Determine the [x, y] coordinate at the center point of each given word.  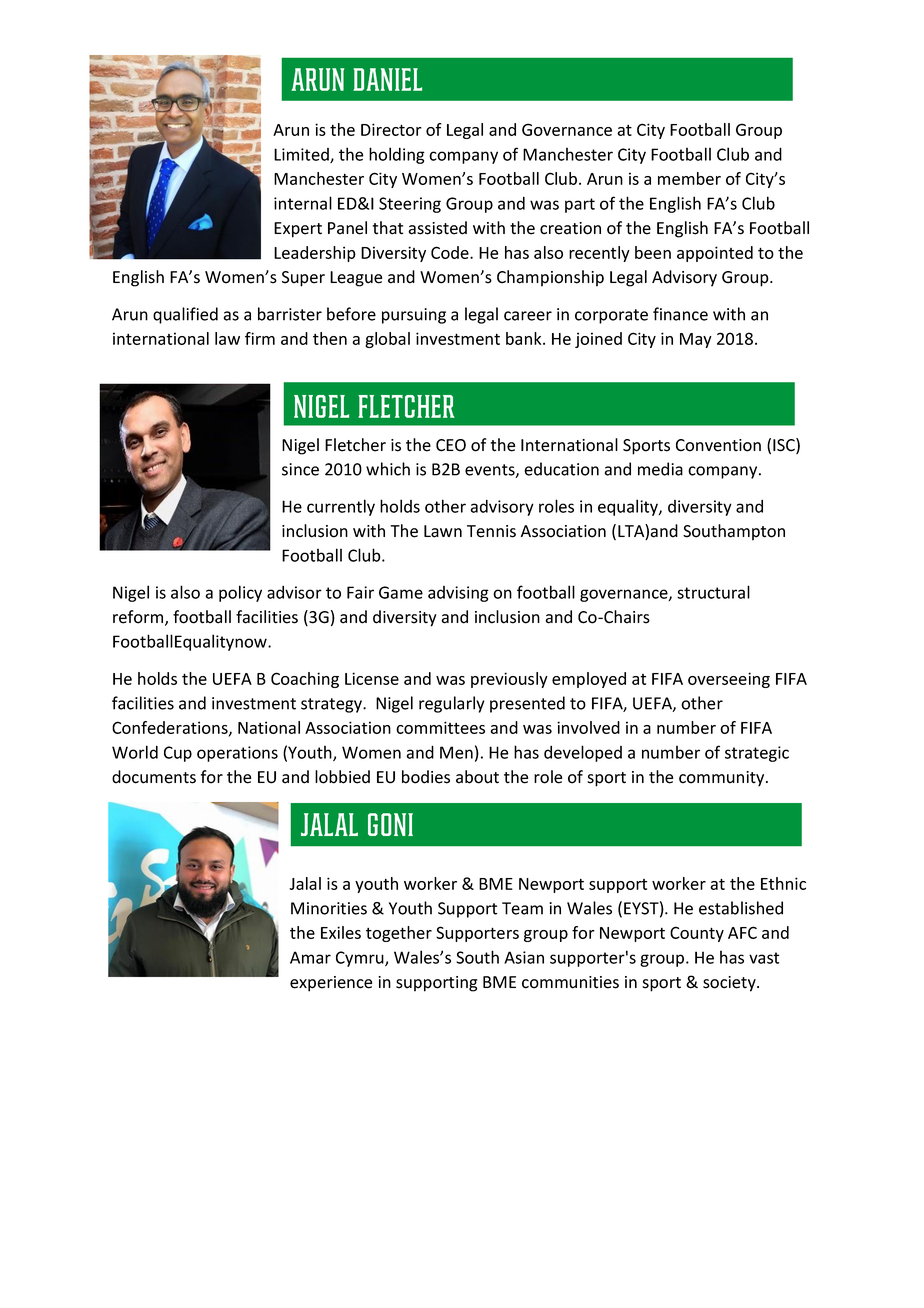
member [689, 178]
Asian [524, 957]
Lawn [443, 531]
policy [240, 593]
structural [713, 592]
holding [397, 155]
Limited [302, 155]
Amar [310, 957]
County [697, 934]
